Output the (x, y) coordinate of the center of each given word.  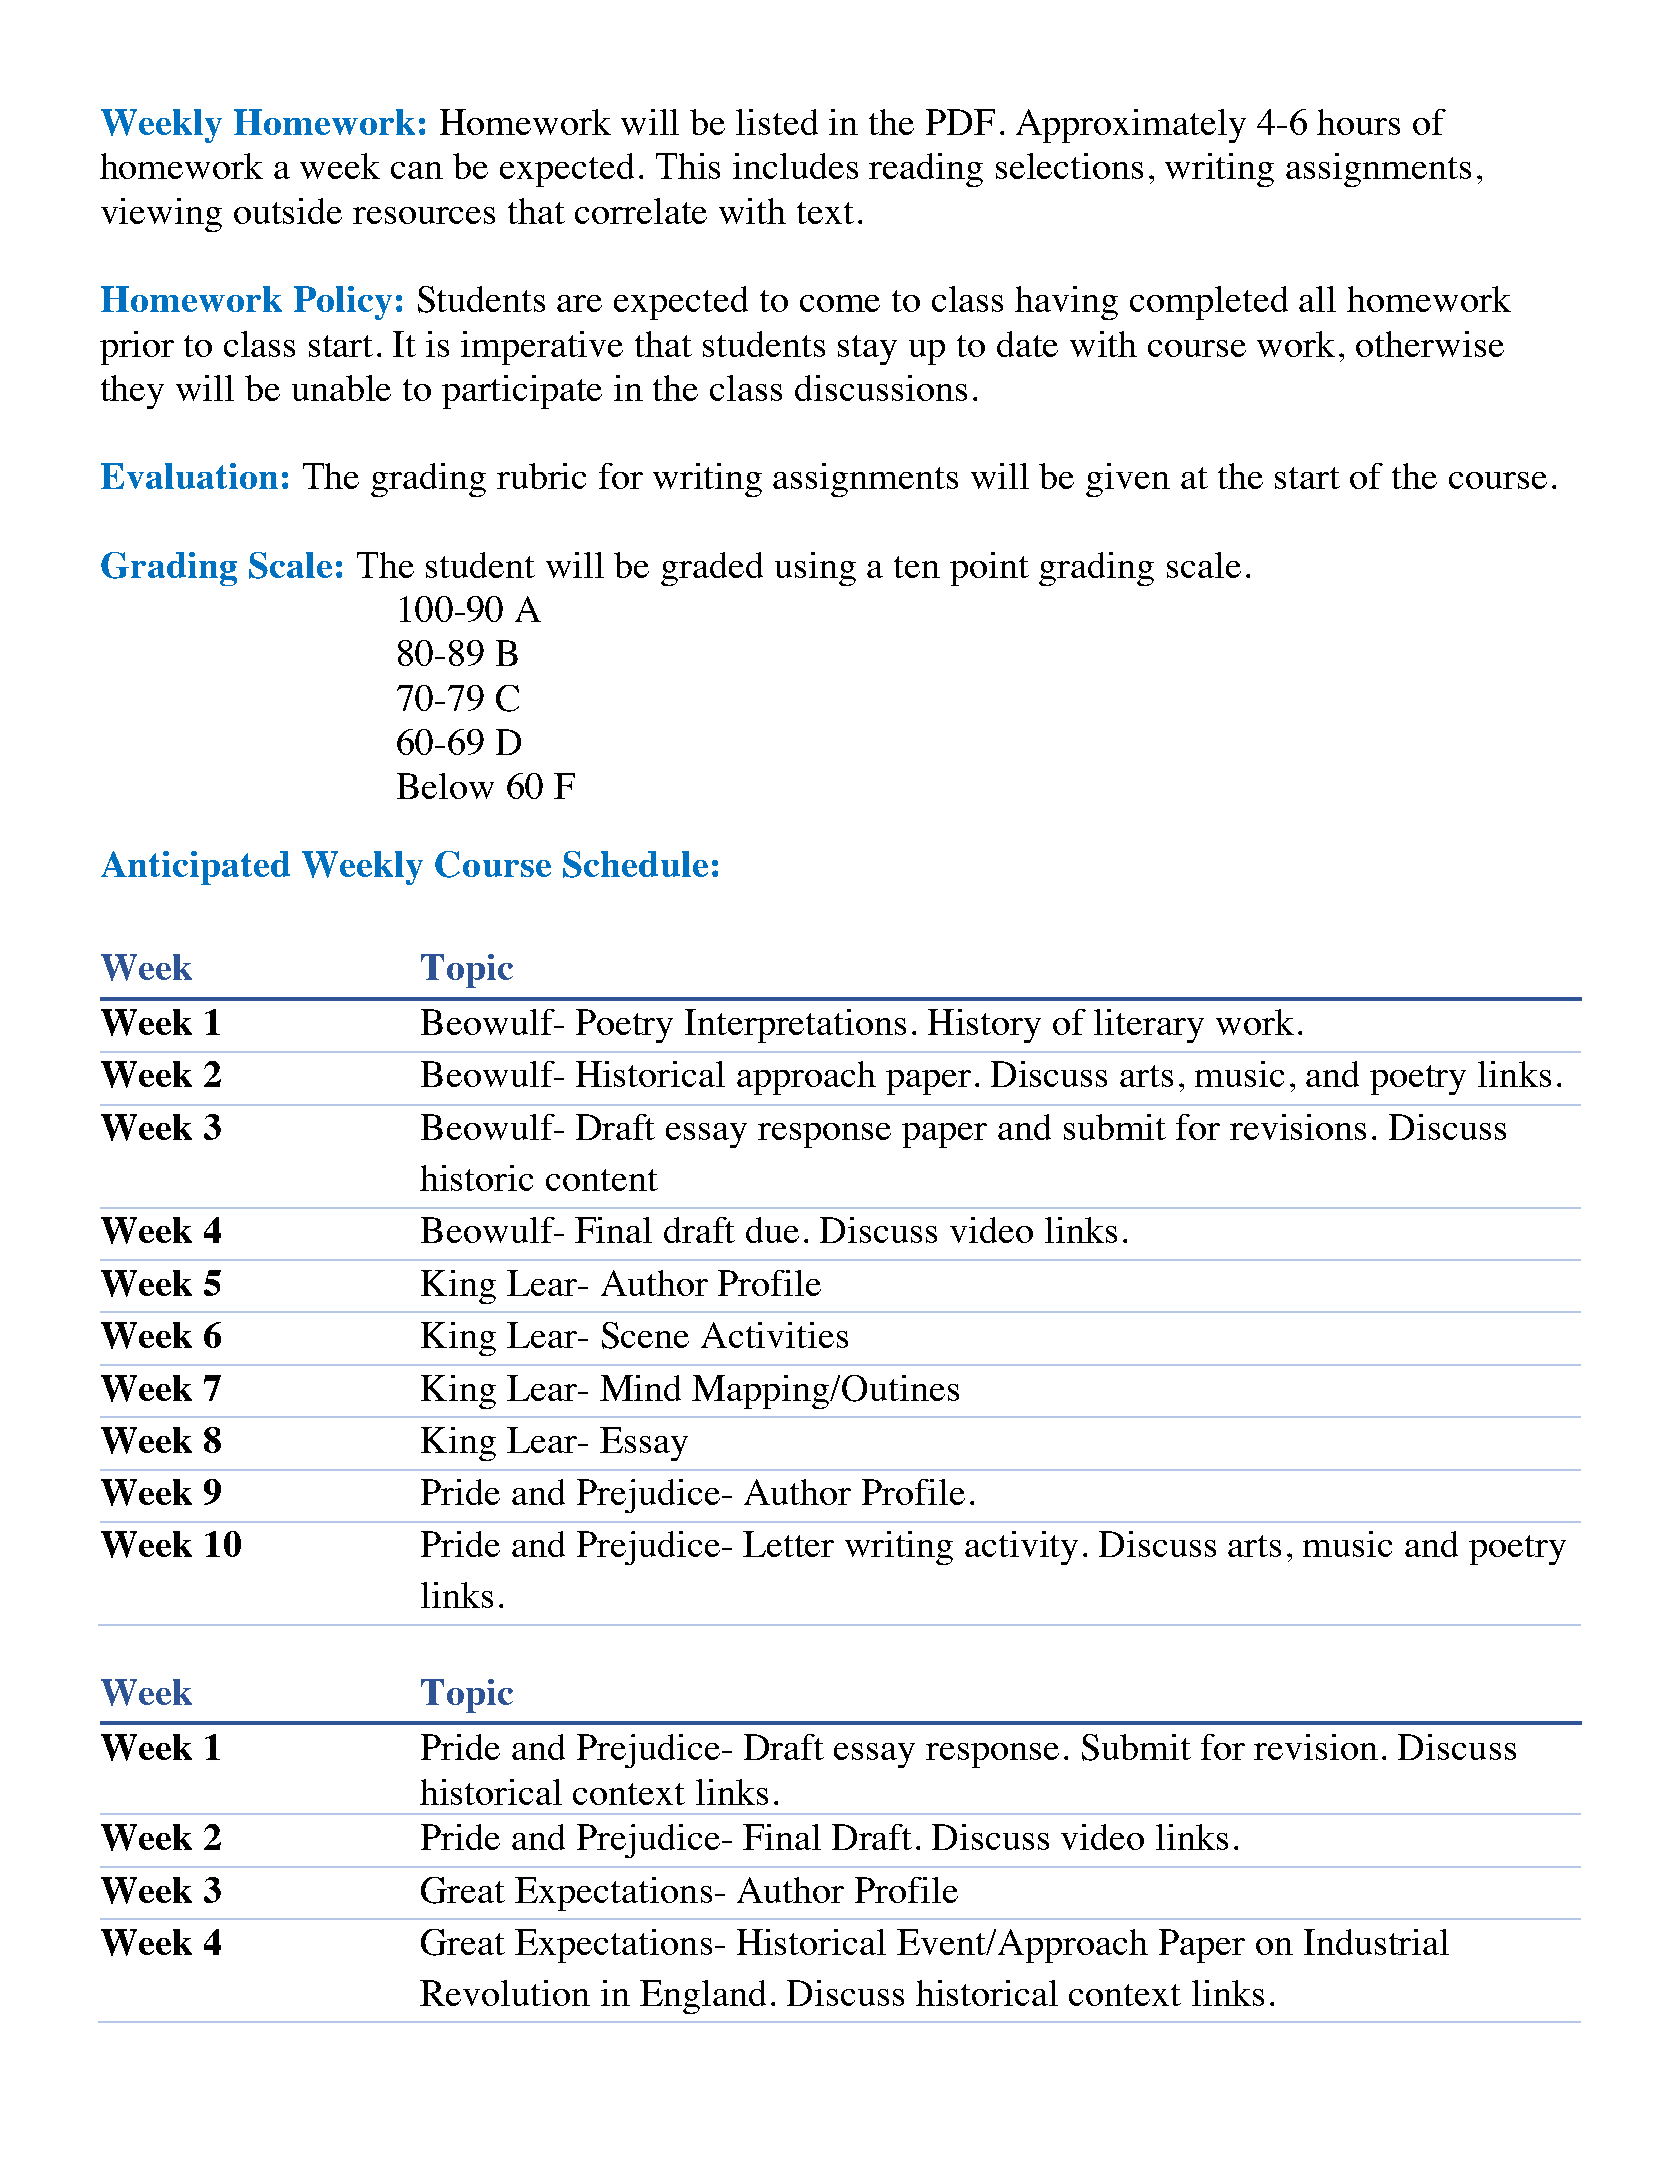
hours (1358, 122)
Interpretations (795, 1026)
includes (795, 166)
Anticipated (195, 868)
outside (288, 211)
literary (1149, 1026)
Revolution (505, 1993)
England (703, 1997)
